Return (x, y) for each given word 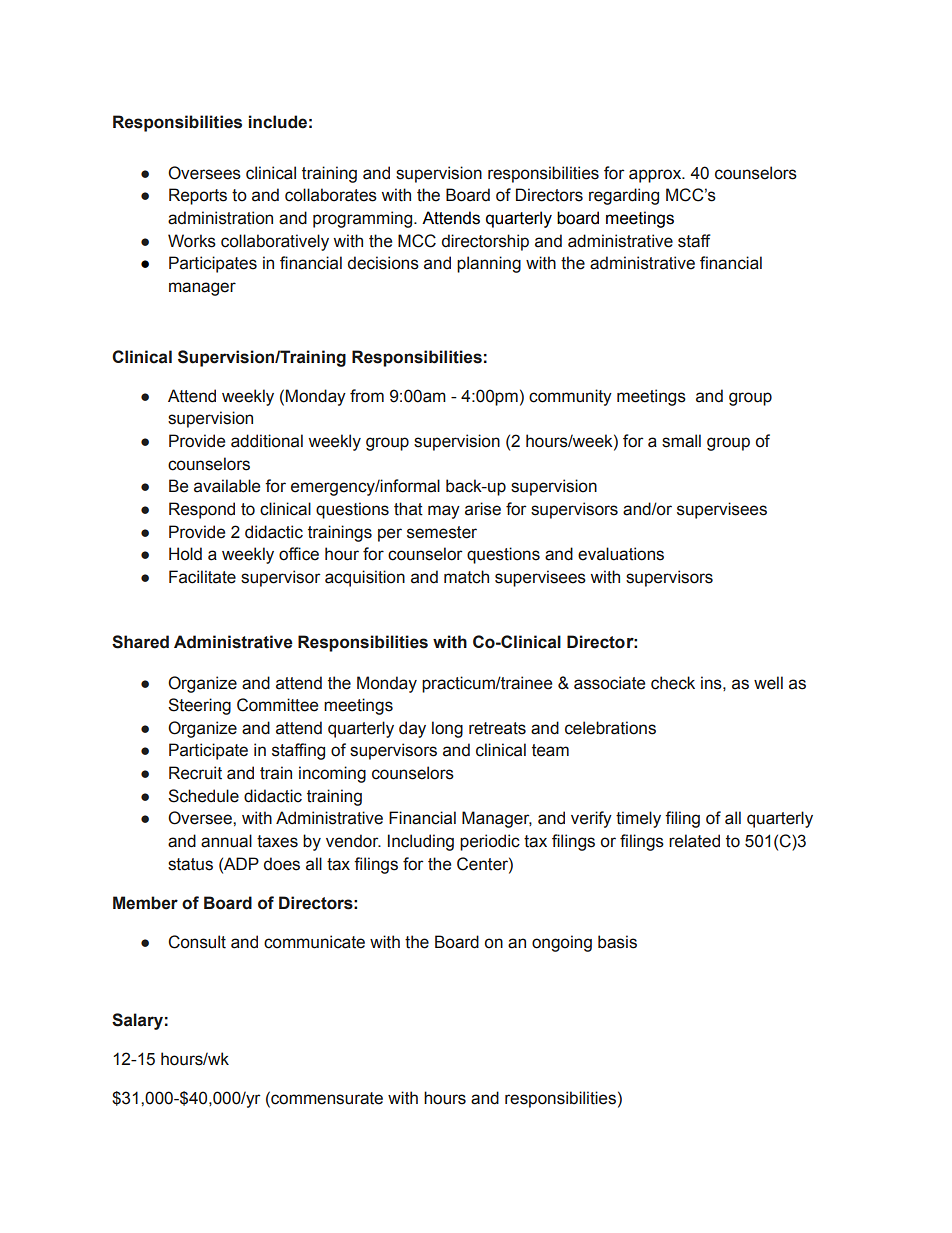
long (447, 729)
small (681, 441)
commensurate (326, 1098)
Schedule (203, 796)
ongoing (562, 943)
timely (638, 819)
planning (489, 264)
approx (656, 176)
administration (220, 218)
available (227, 486)
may (444, 512)
